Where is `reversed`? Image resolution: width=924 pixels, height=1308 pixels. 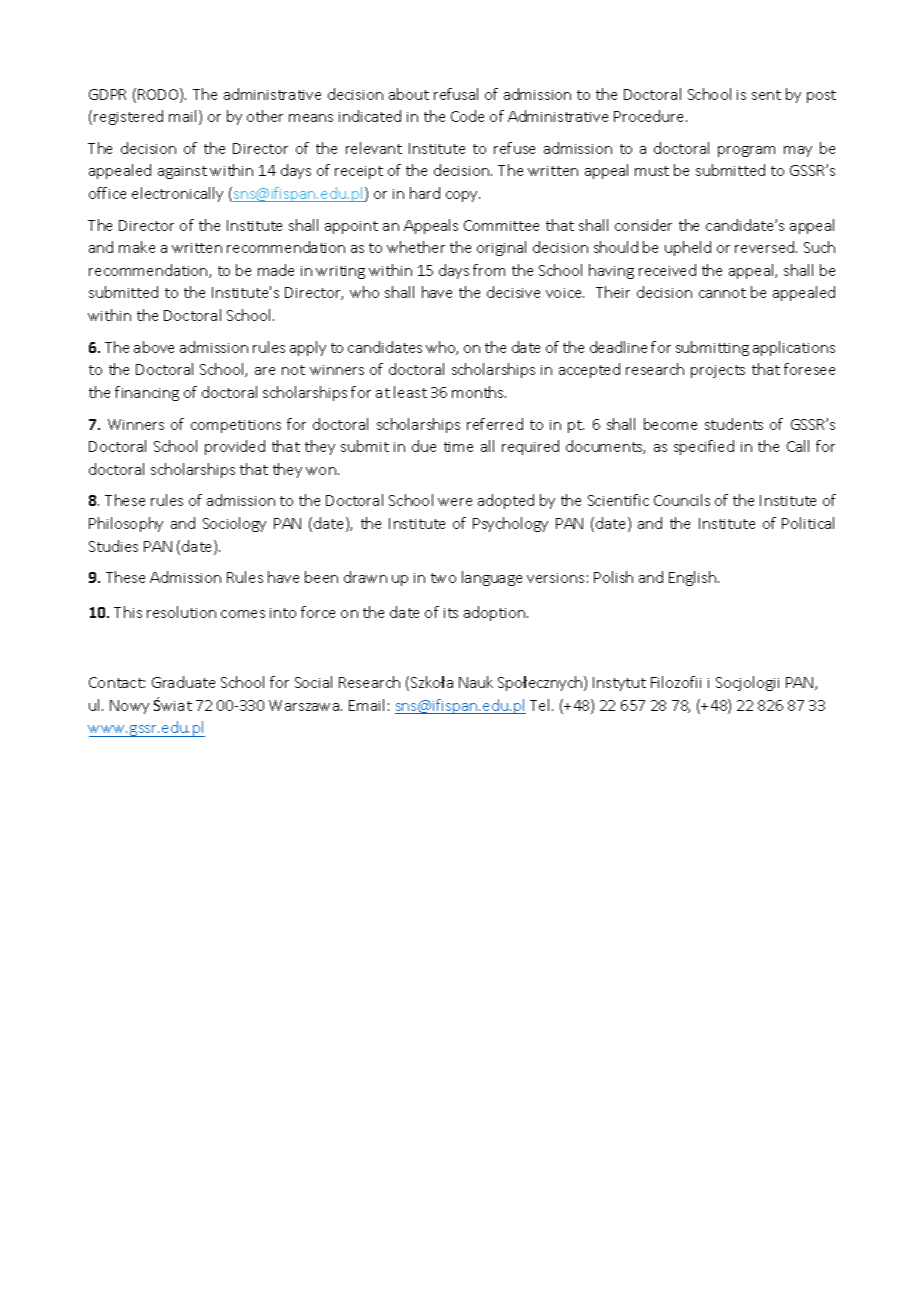
reversed is located at coordinates (766, 247).
